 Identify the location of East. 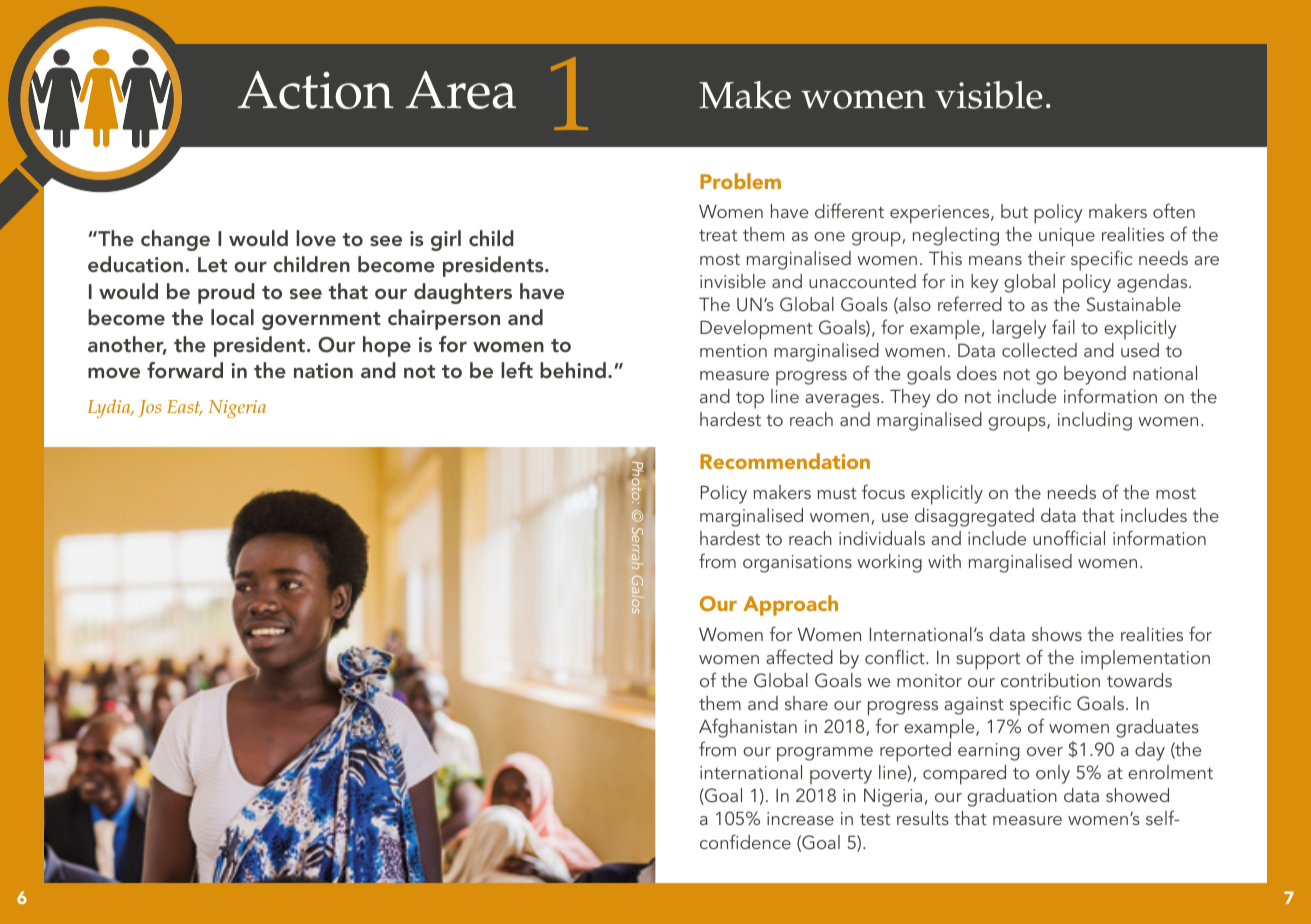
(185, 408).
